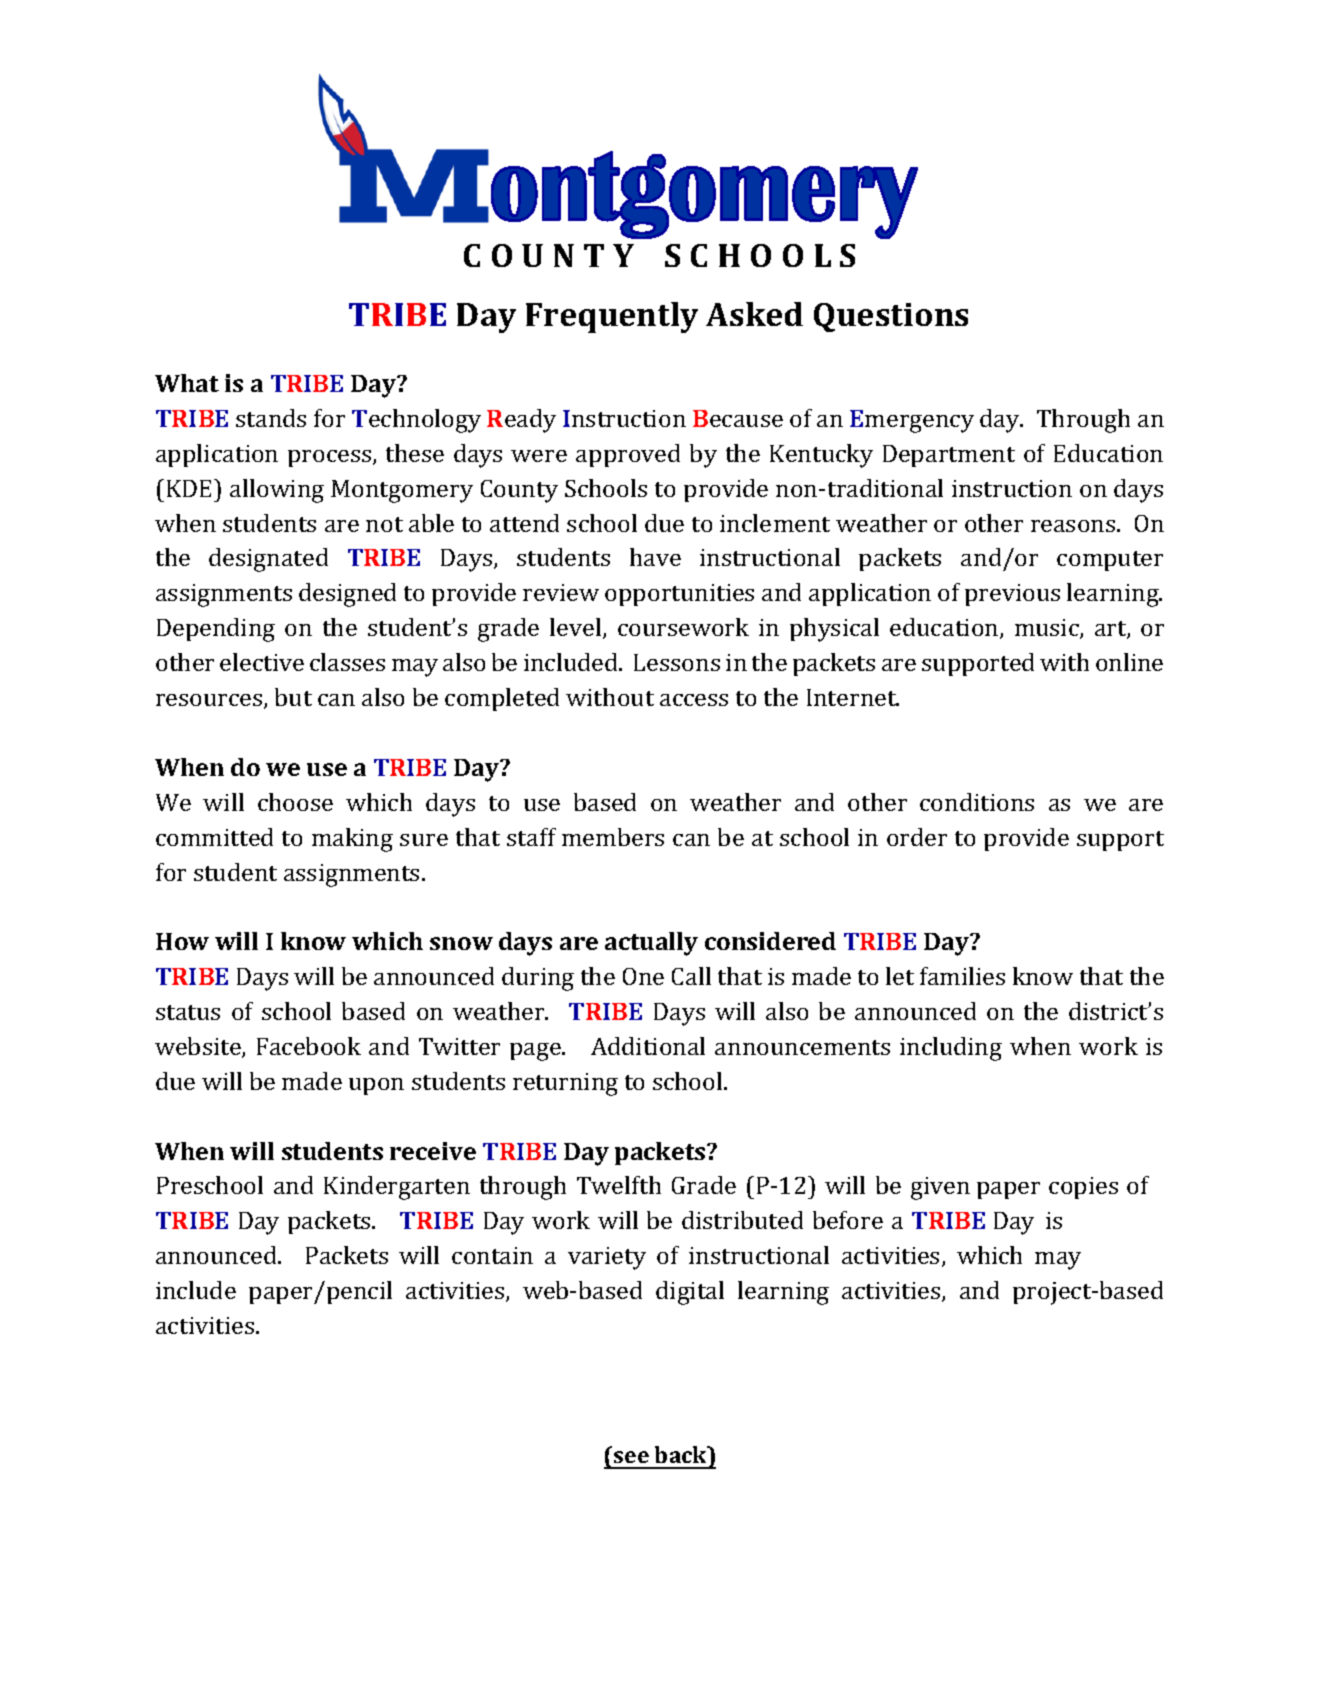  I want to click on stands, so click(271, 418).
